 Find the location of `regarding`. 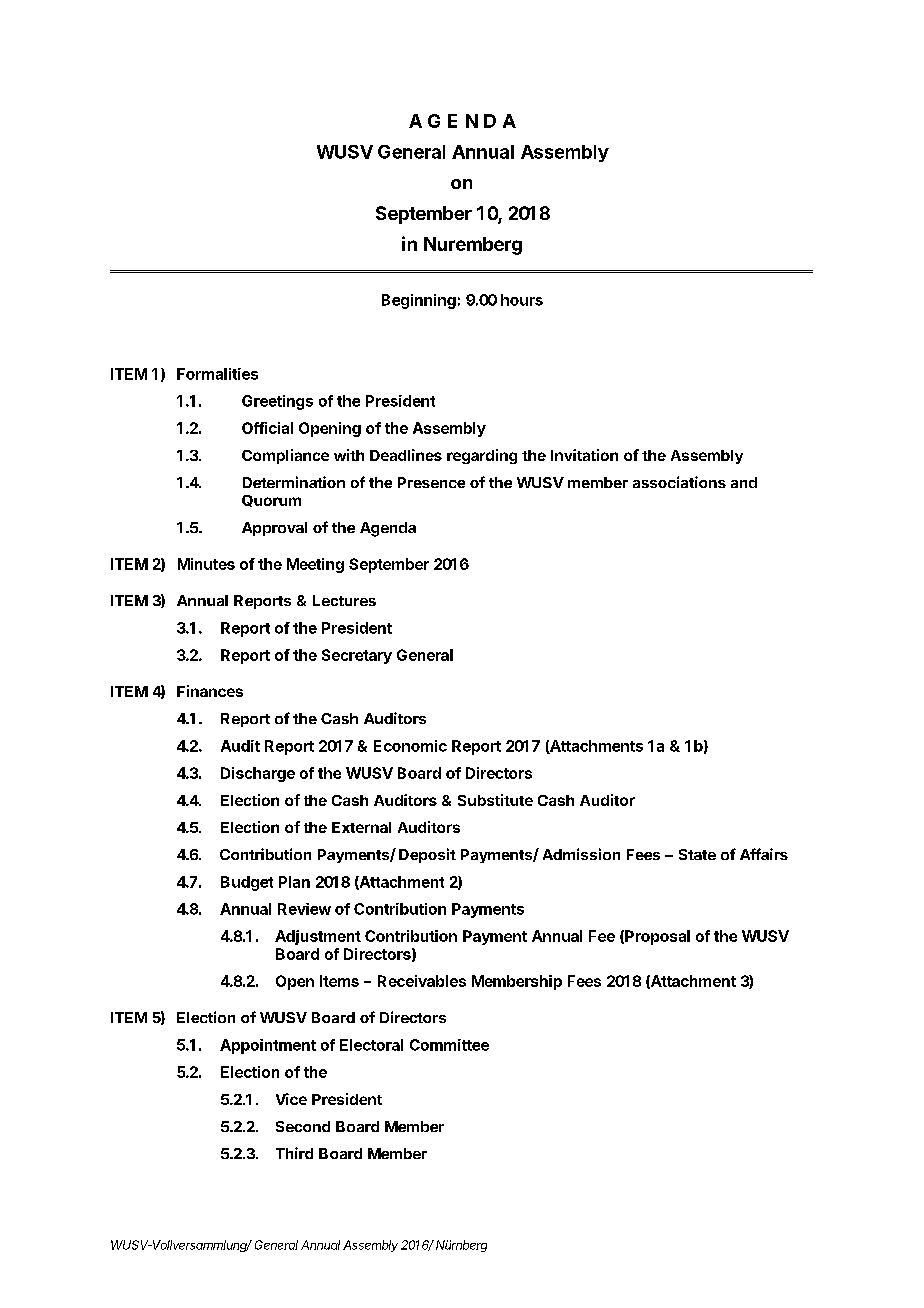

regarding is located at coordinates (482, 456).
